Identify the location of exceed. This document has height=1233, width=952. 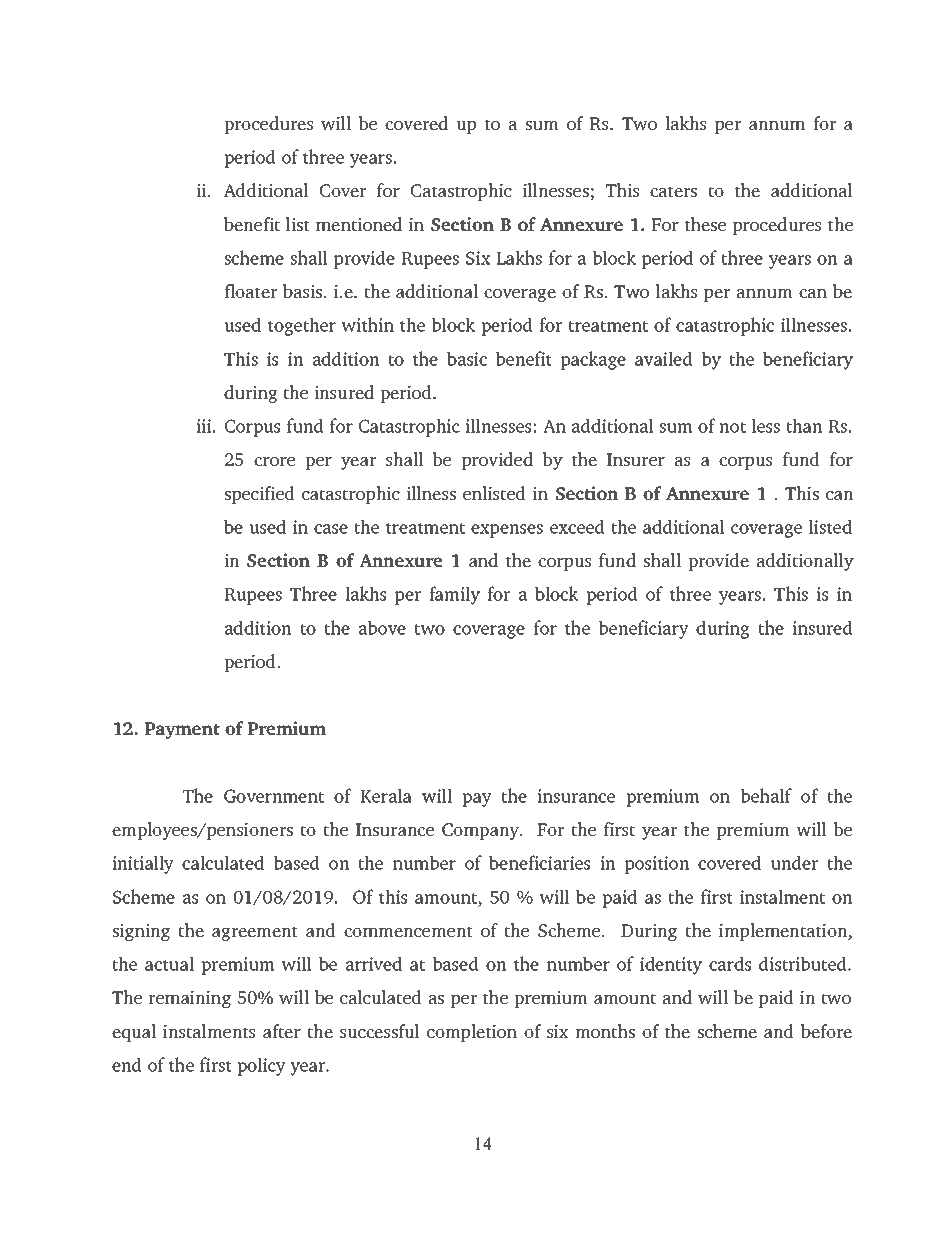
(577, 526).
